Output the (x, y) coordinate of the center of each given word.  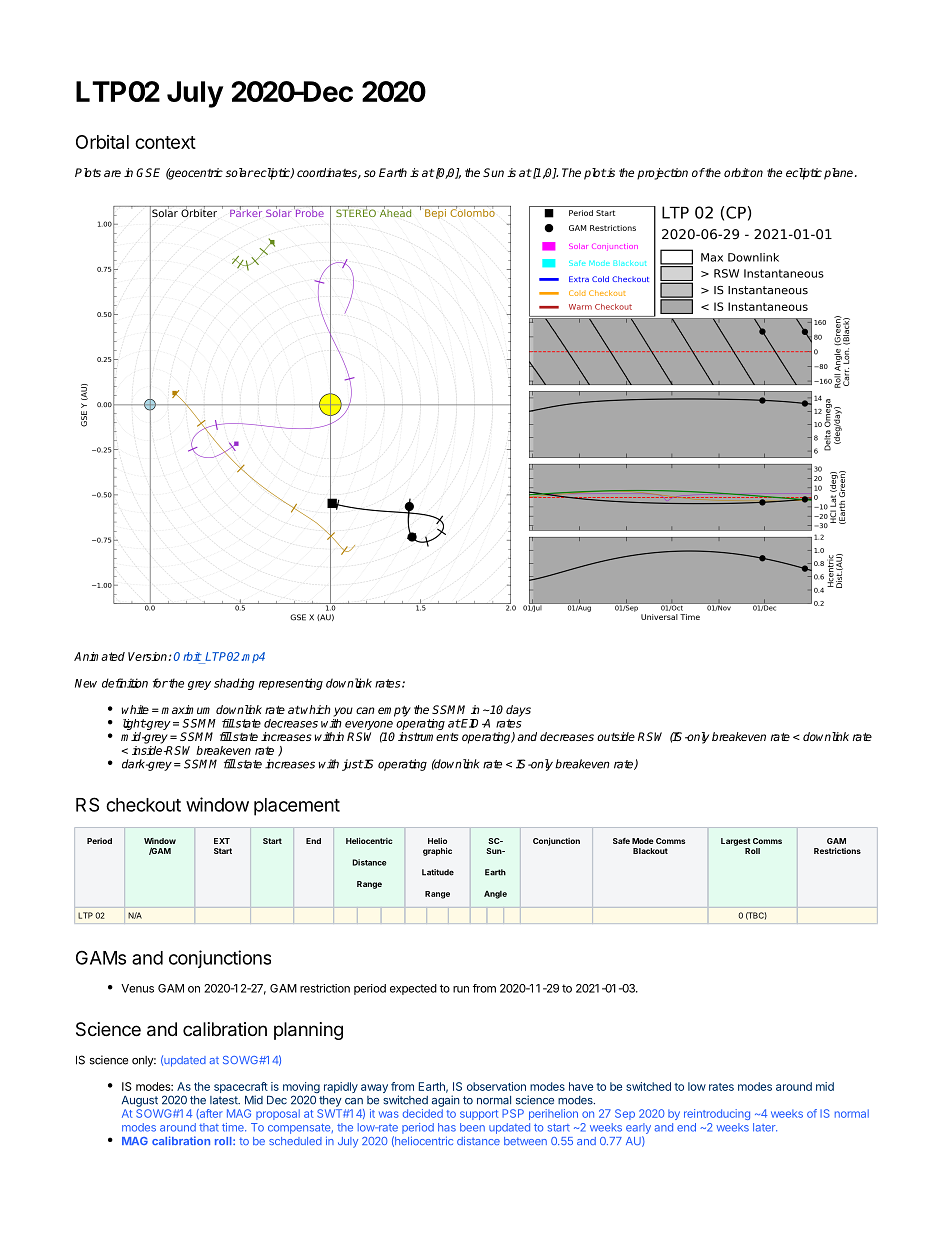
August (140, 1101)
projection (662, 174)
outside (616, 736)
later (765, 1127)
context (165, 142)
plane (840, 174)
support (479, 1115)
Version (147, 656)
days (518, 711)
